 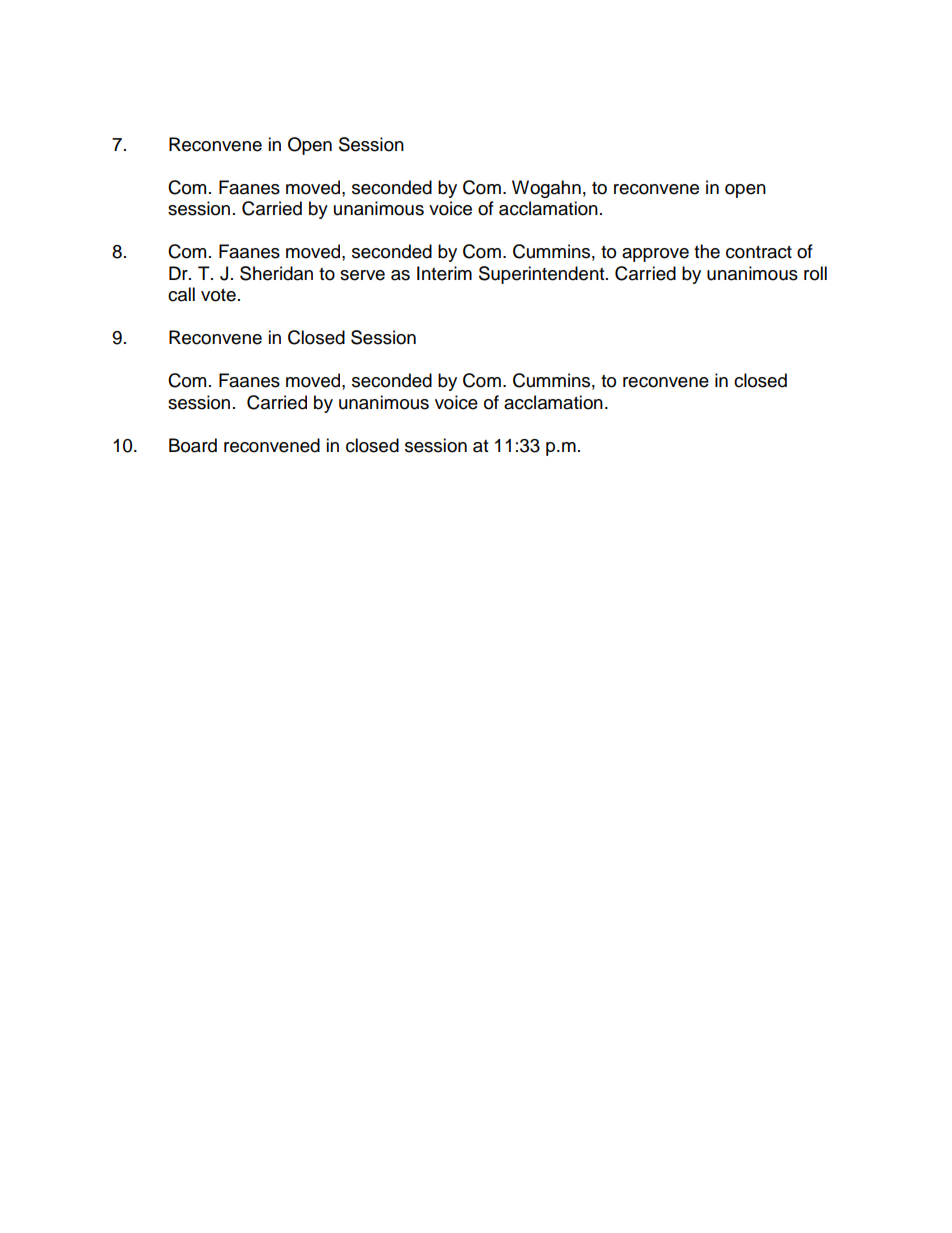 What do you see at coordinates (193, 445) in the screenshot?
I see `Board` at bounding box center [193, 445].
